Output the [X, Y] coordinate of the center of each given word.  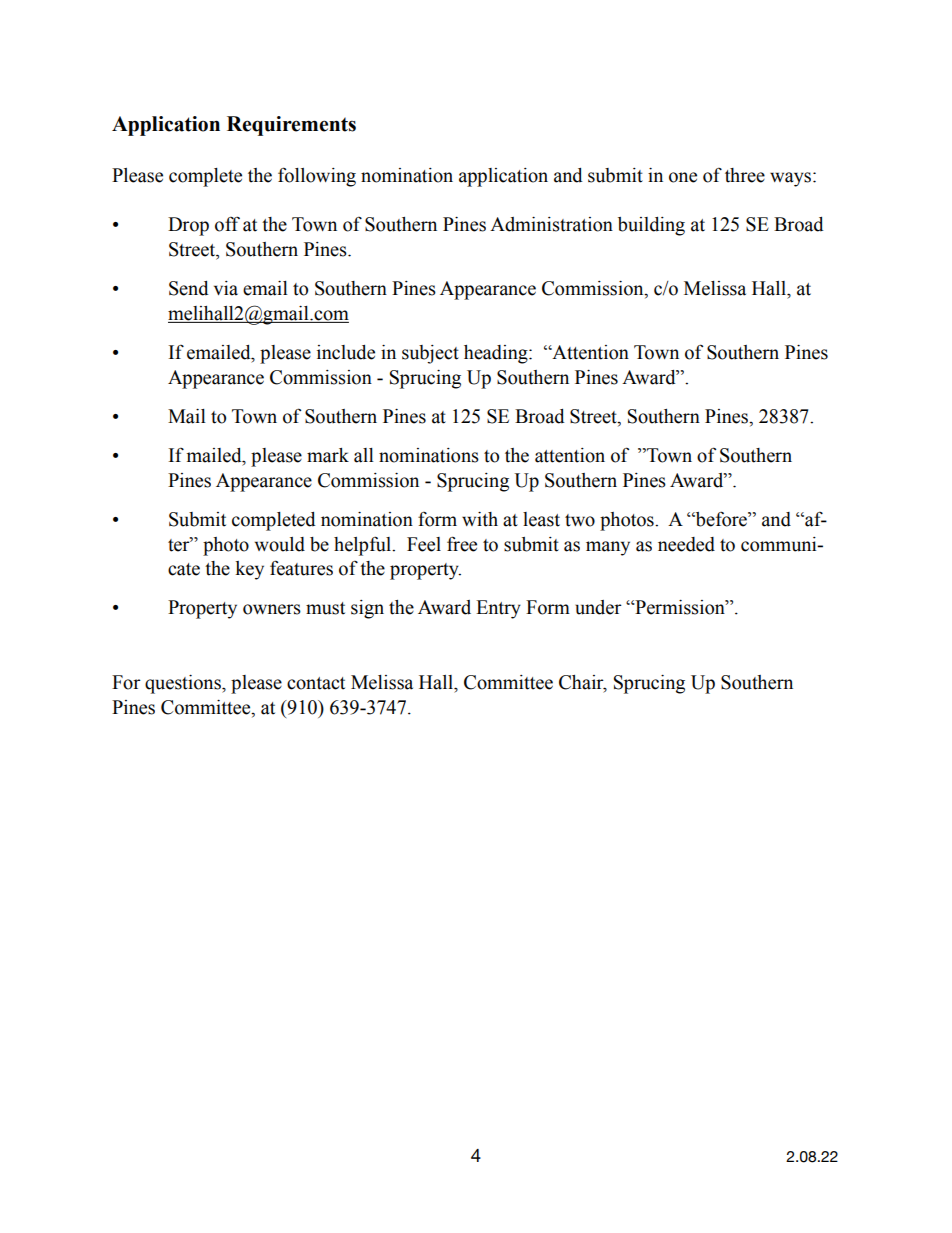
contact [316, 683]
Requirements [291, 126]
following [317, 177]
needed [686, 544]
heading [497, 354]
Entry [498, 609]
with [480, 519]
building [651, 226]
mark [328, 455]
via [226, 288]
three [745, 175]
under [598, 607]
